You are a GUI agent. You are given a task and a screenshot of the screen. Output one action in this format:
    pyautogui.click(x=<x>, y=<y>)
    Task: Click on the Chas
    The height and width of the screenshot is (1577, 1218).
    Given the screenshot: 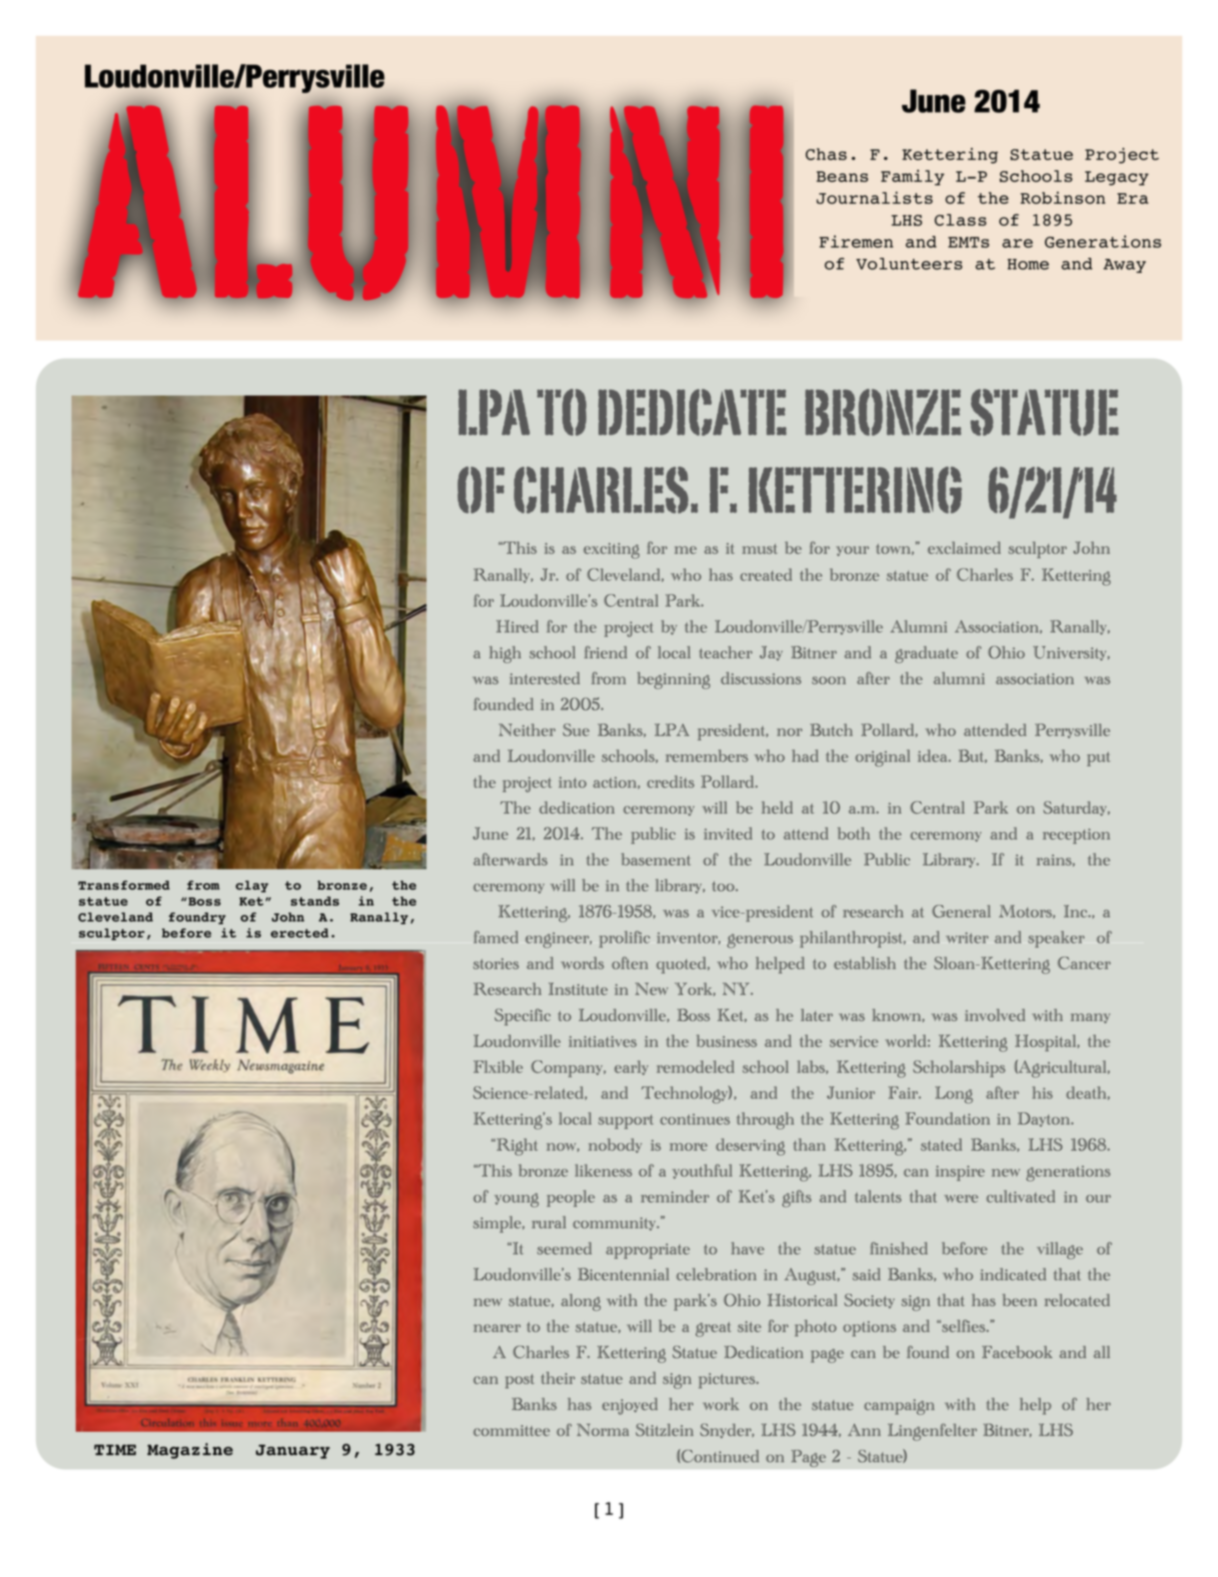 What is the action you would take?
    pyautogui.click(x=826, y=154)
